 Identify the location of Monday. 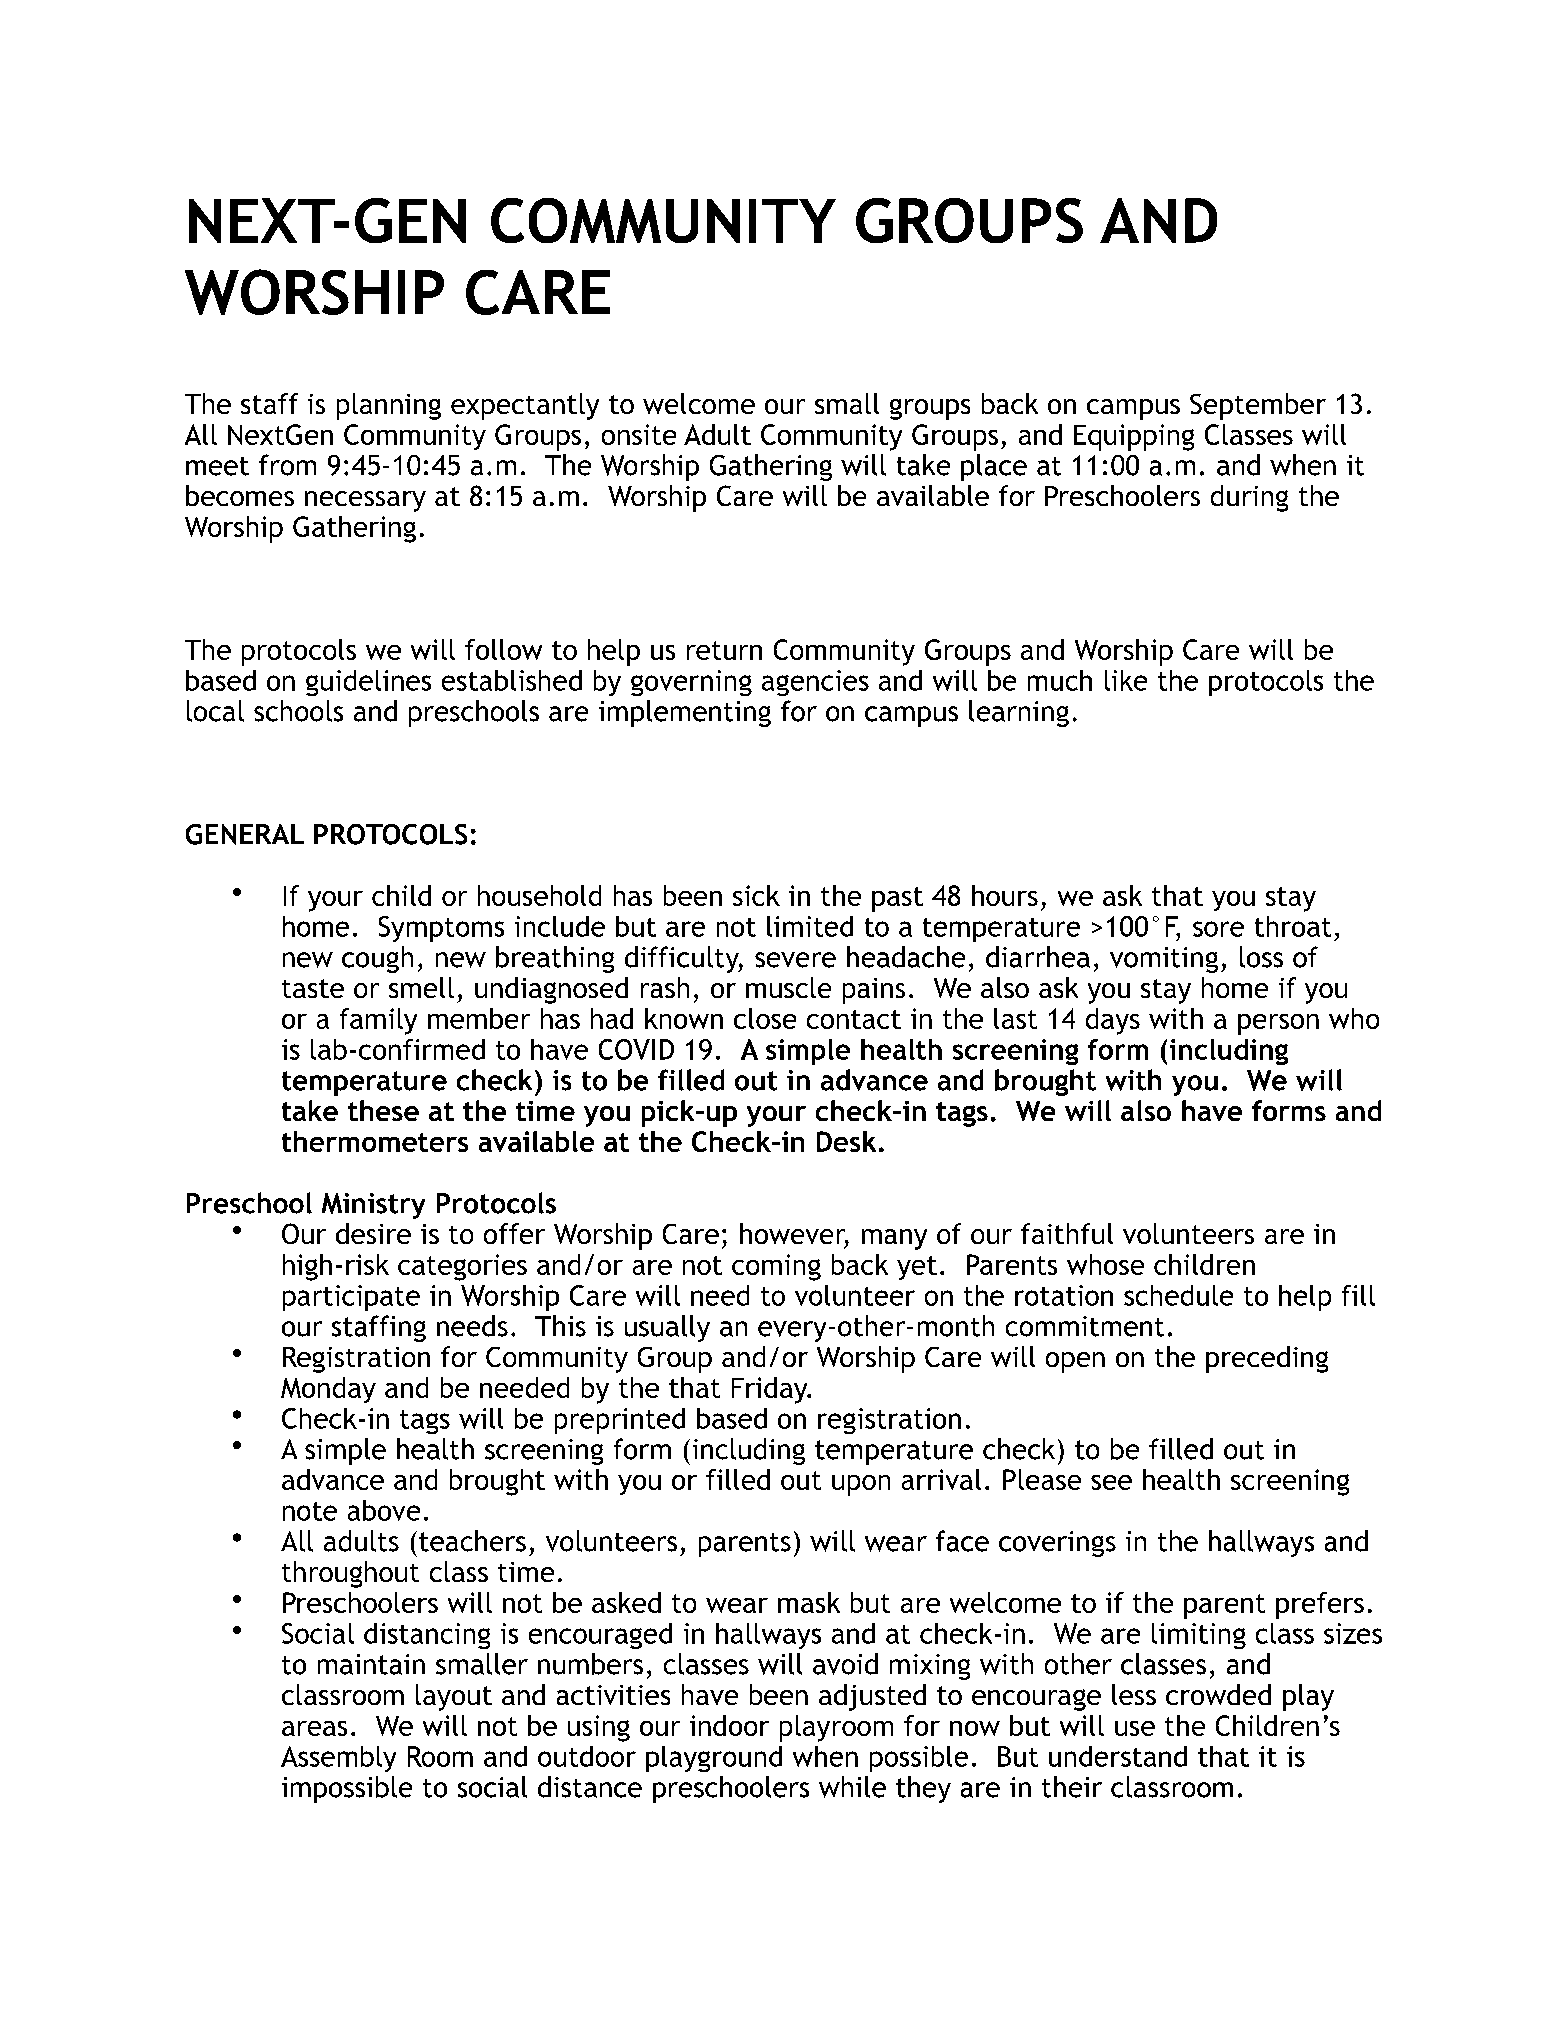
(328, 1390).
